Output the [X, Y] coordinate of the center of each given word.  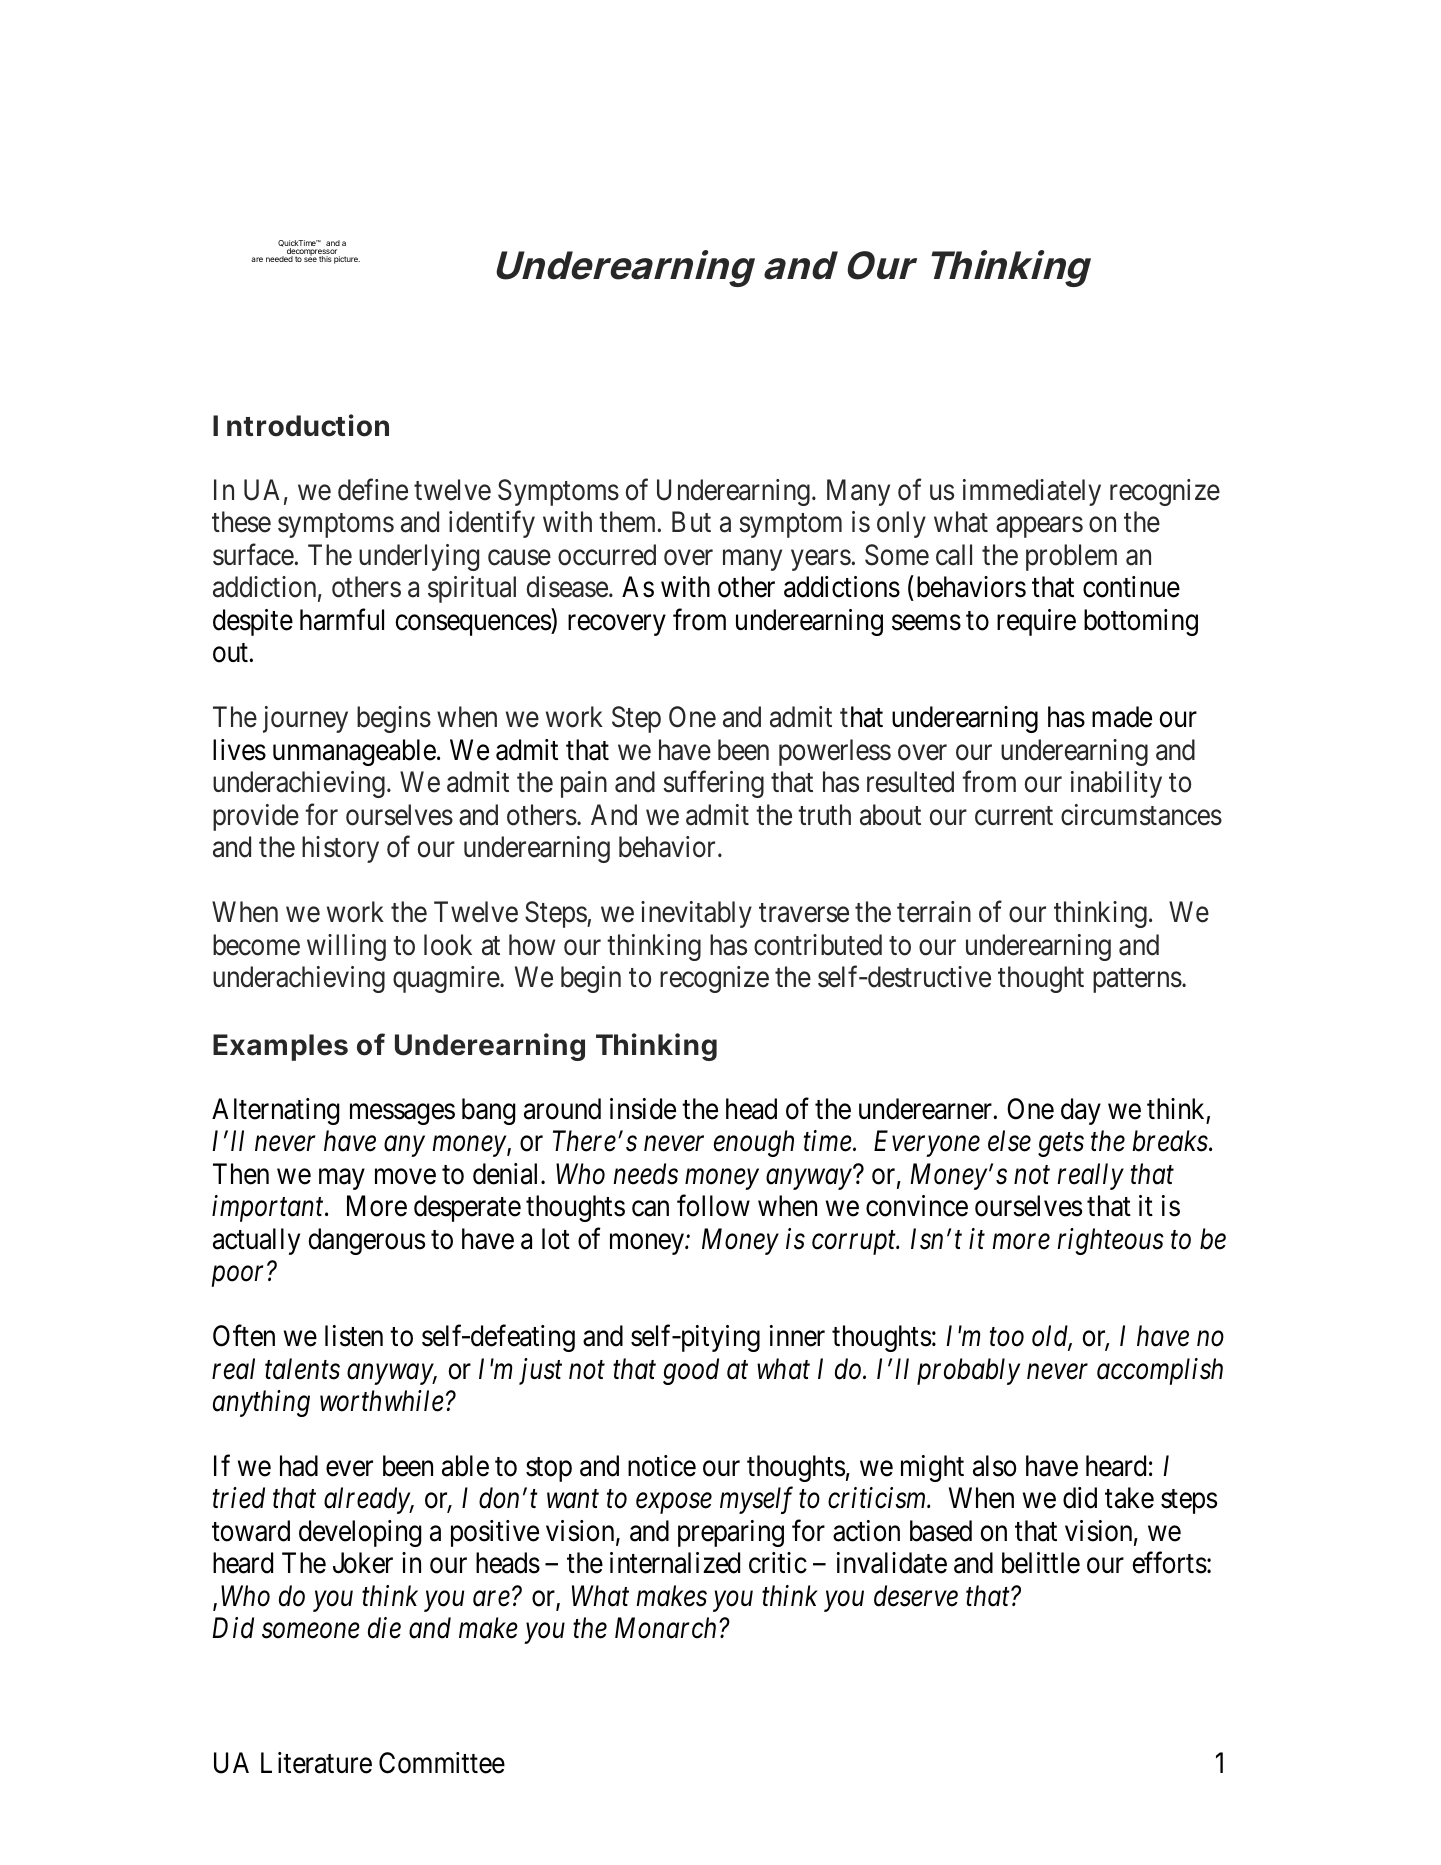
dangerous [366, 1241]
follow [713, 1206]
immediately [1032, 492]
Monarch [665, 1628]
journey [305, 719]
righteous [1111, 1241]
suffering [713, 784]
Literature [316, 1763]
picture [347, 260]
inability [1116, 784]
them [629, 522]
